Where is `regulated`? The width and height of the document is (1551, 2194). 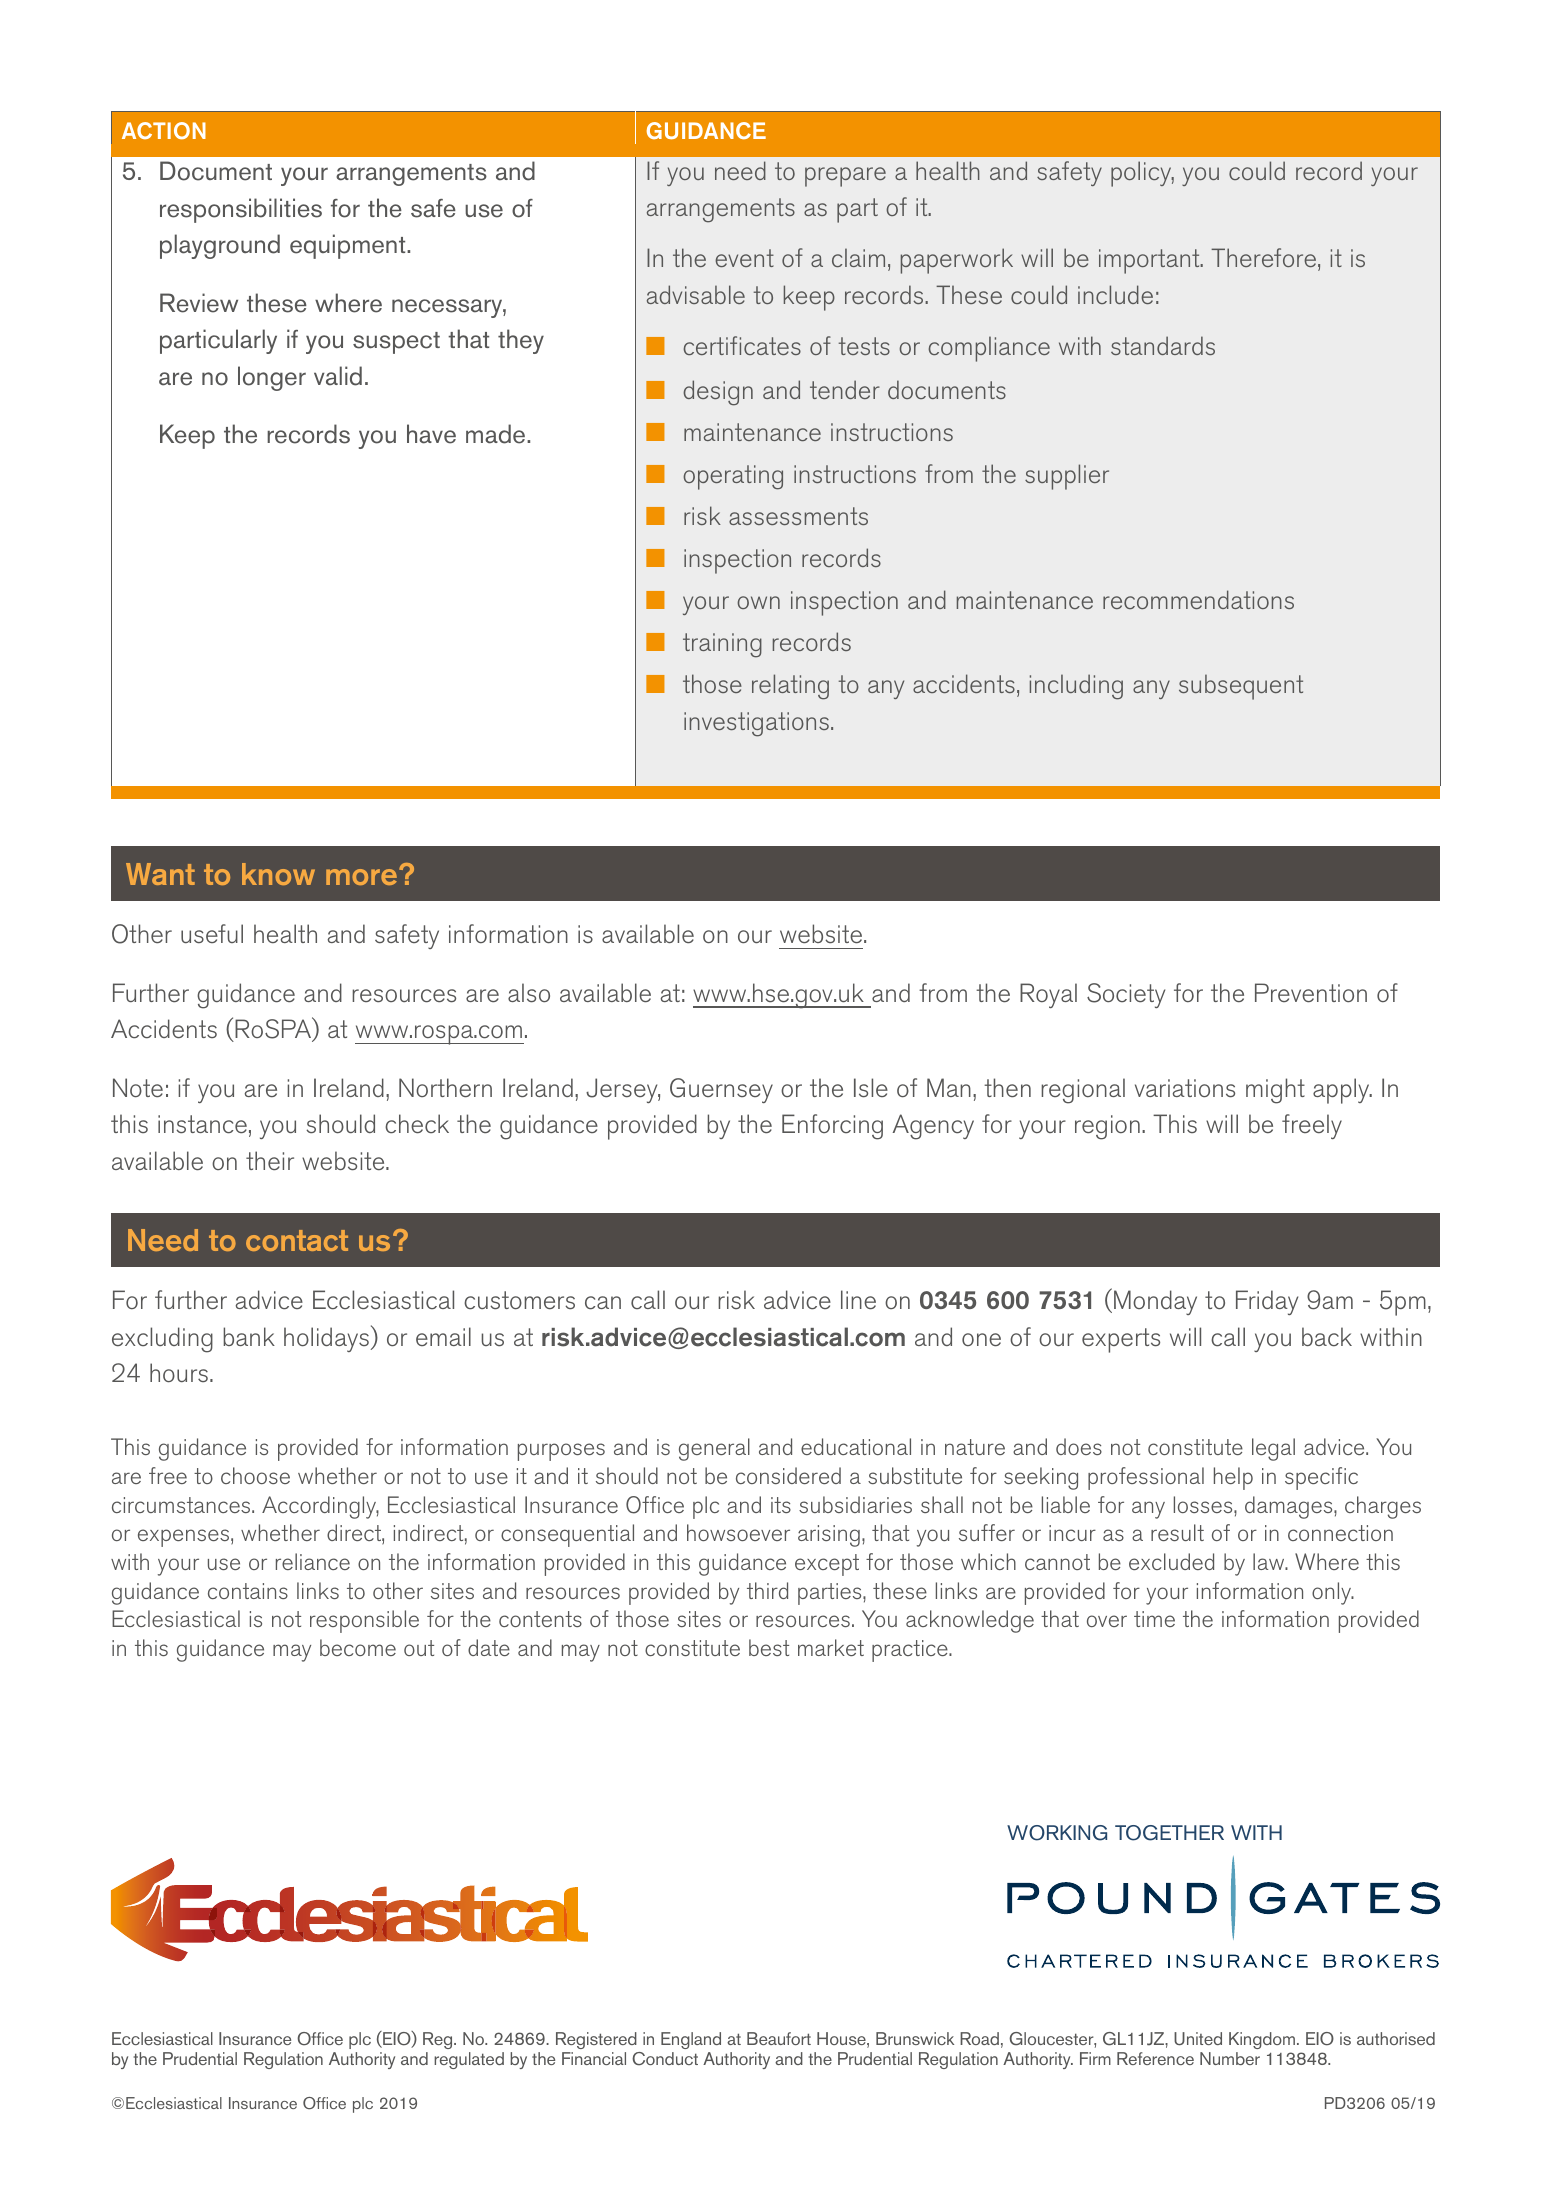
regulated is located at coordinates (469, 2060).
